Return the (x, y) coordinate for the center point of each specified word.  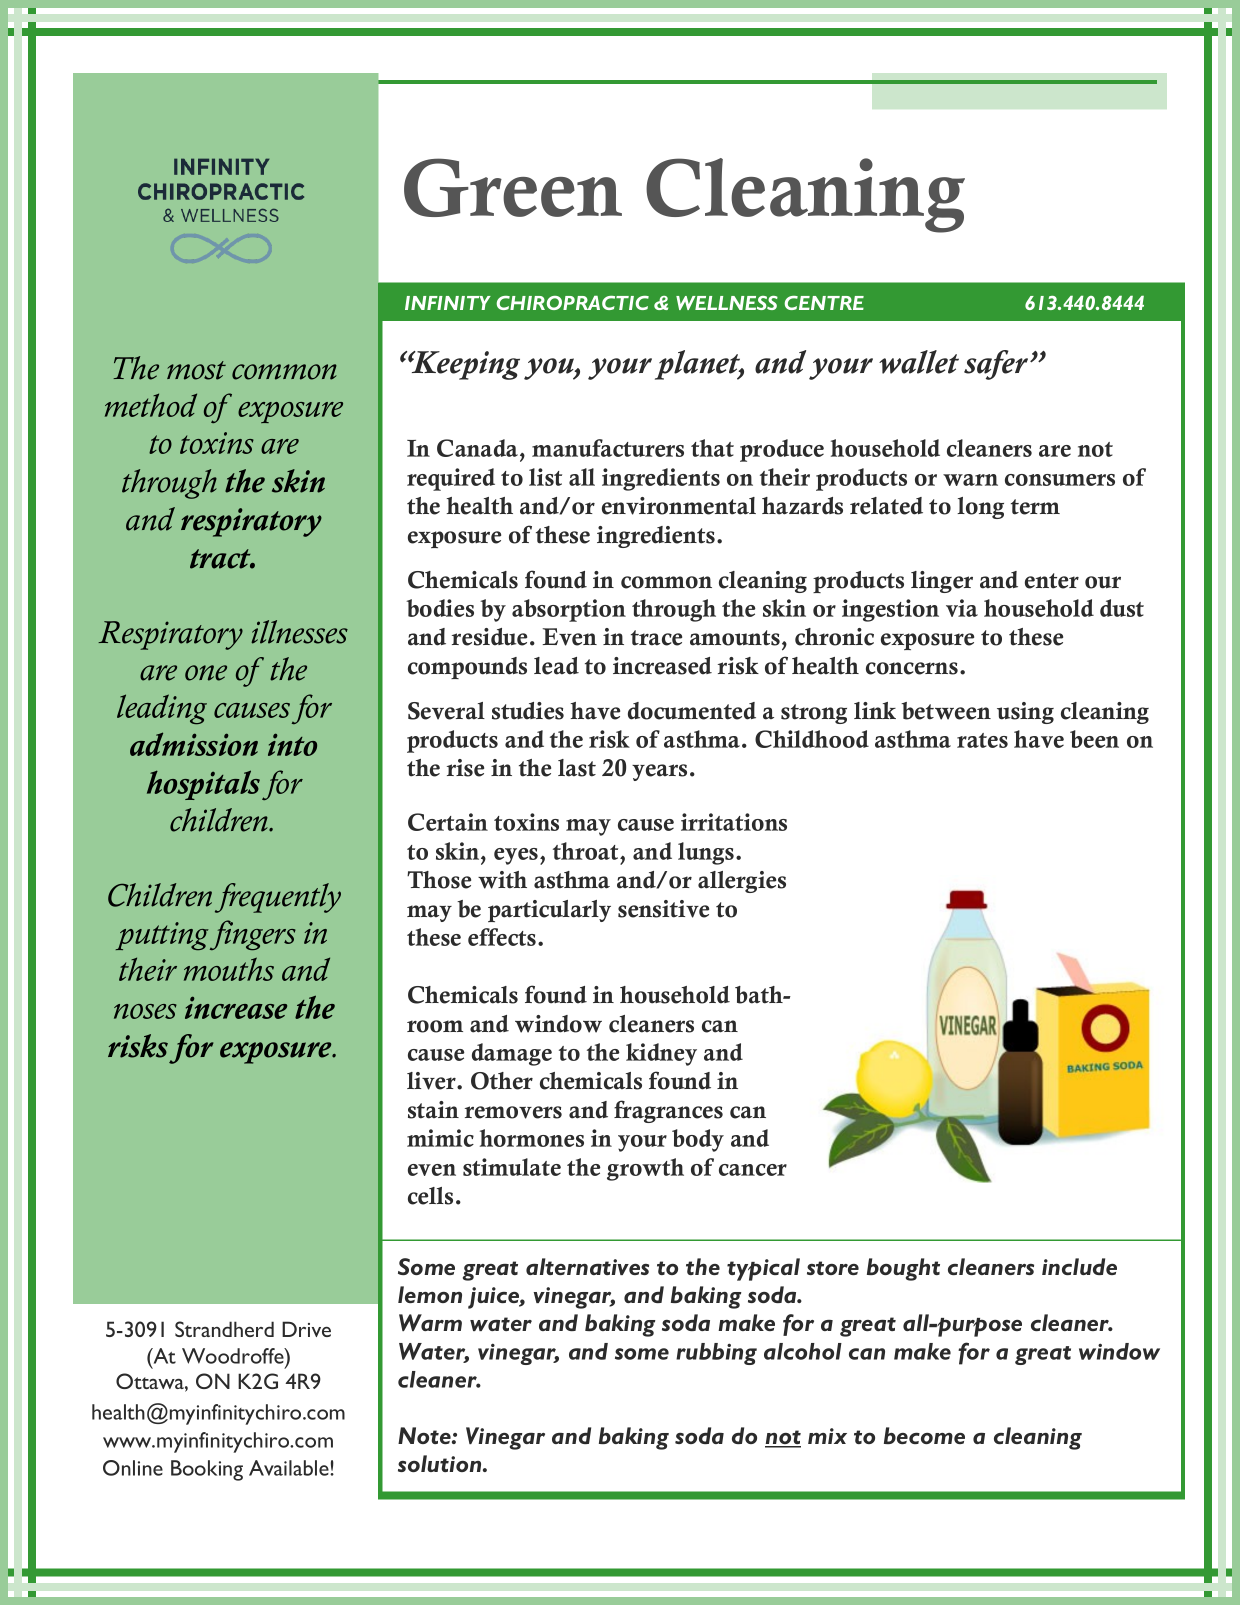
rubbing (716, 1354)
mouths (229, 969)
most (196, 370)
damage (512, 1054)
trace (656, 638)
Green (513, 187)
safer (997, 365)
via (962, 608)
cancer (753, 1170)
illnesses (299, 632)
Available (290, 1468)
